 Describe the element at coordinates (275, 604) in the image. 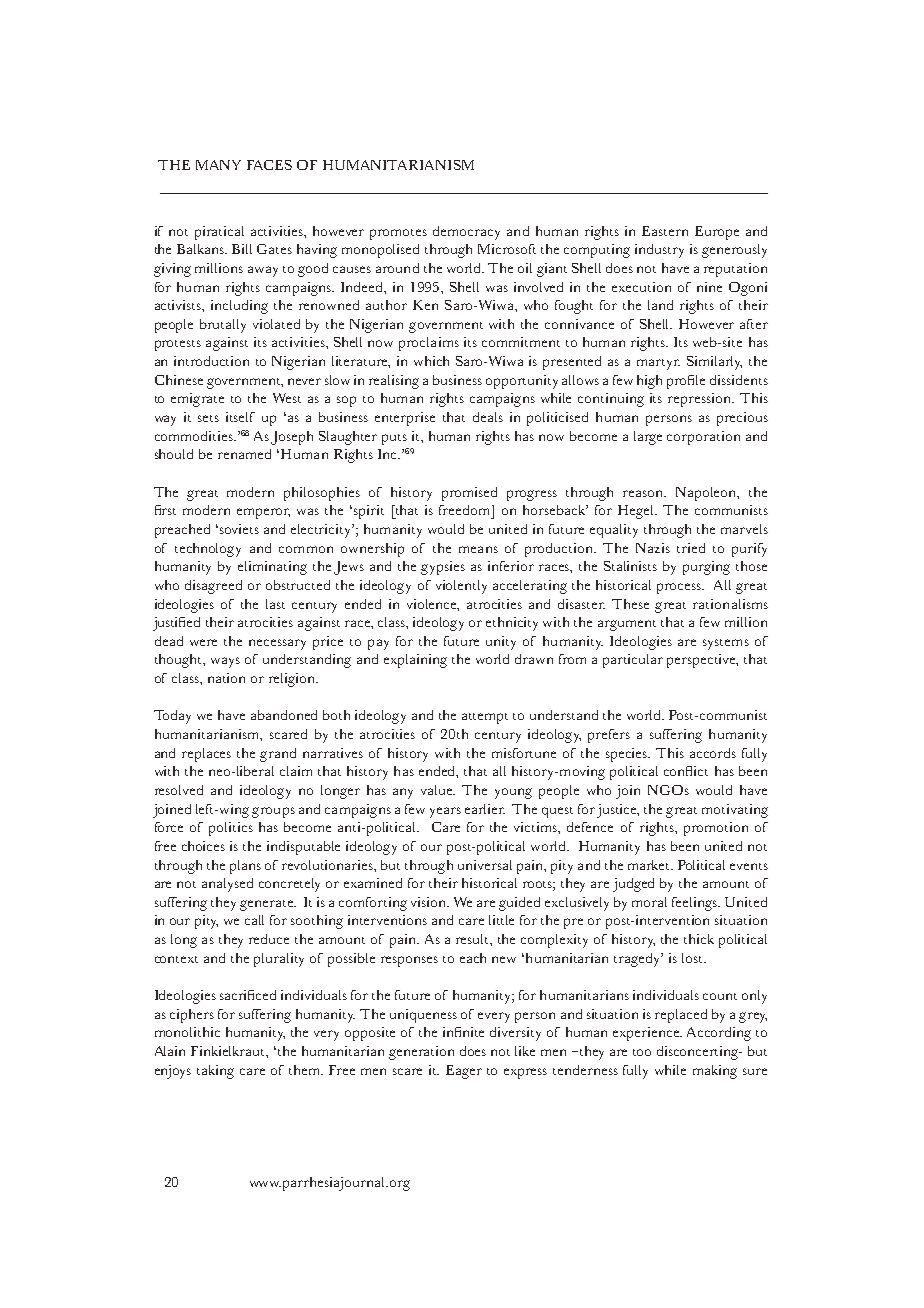

I see `last` at that location.
